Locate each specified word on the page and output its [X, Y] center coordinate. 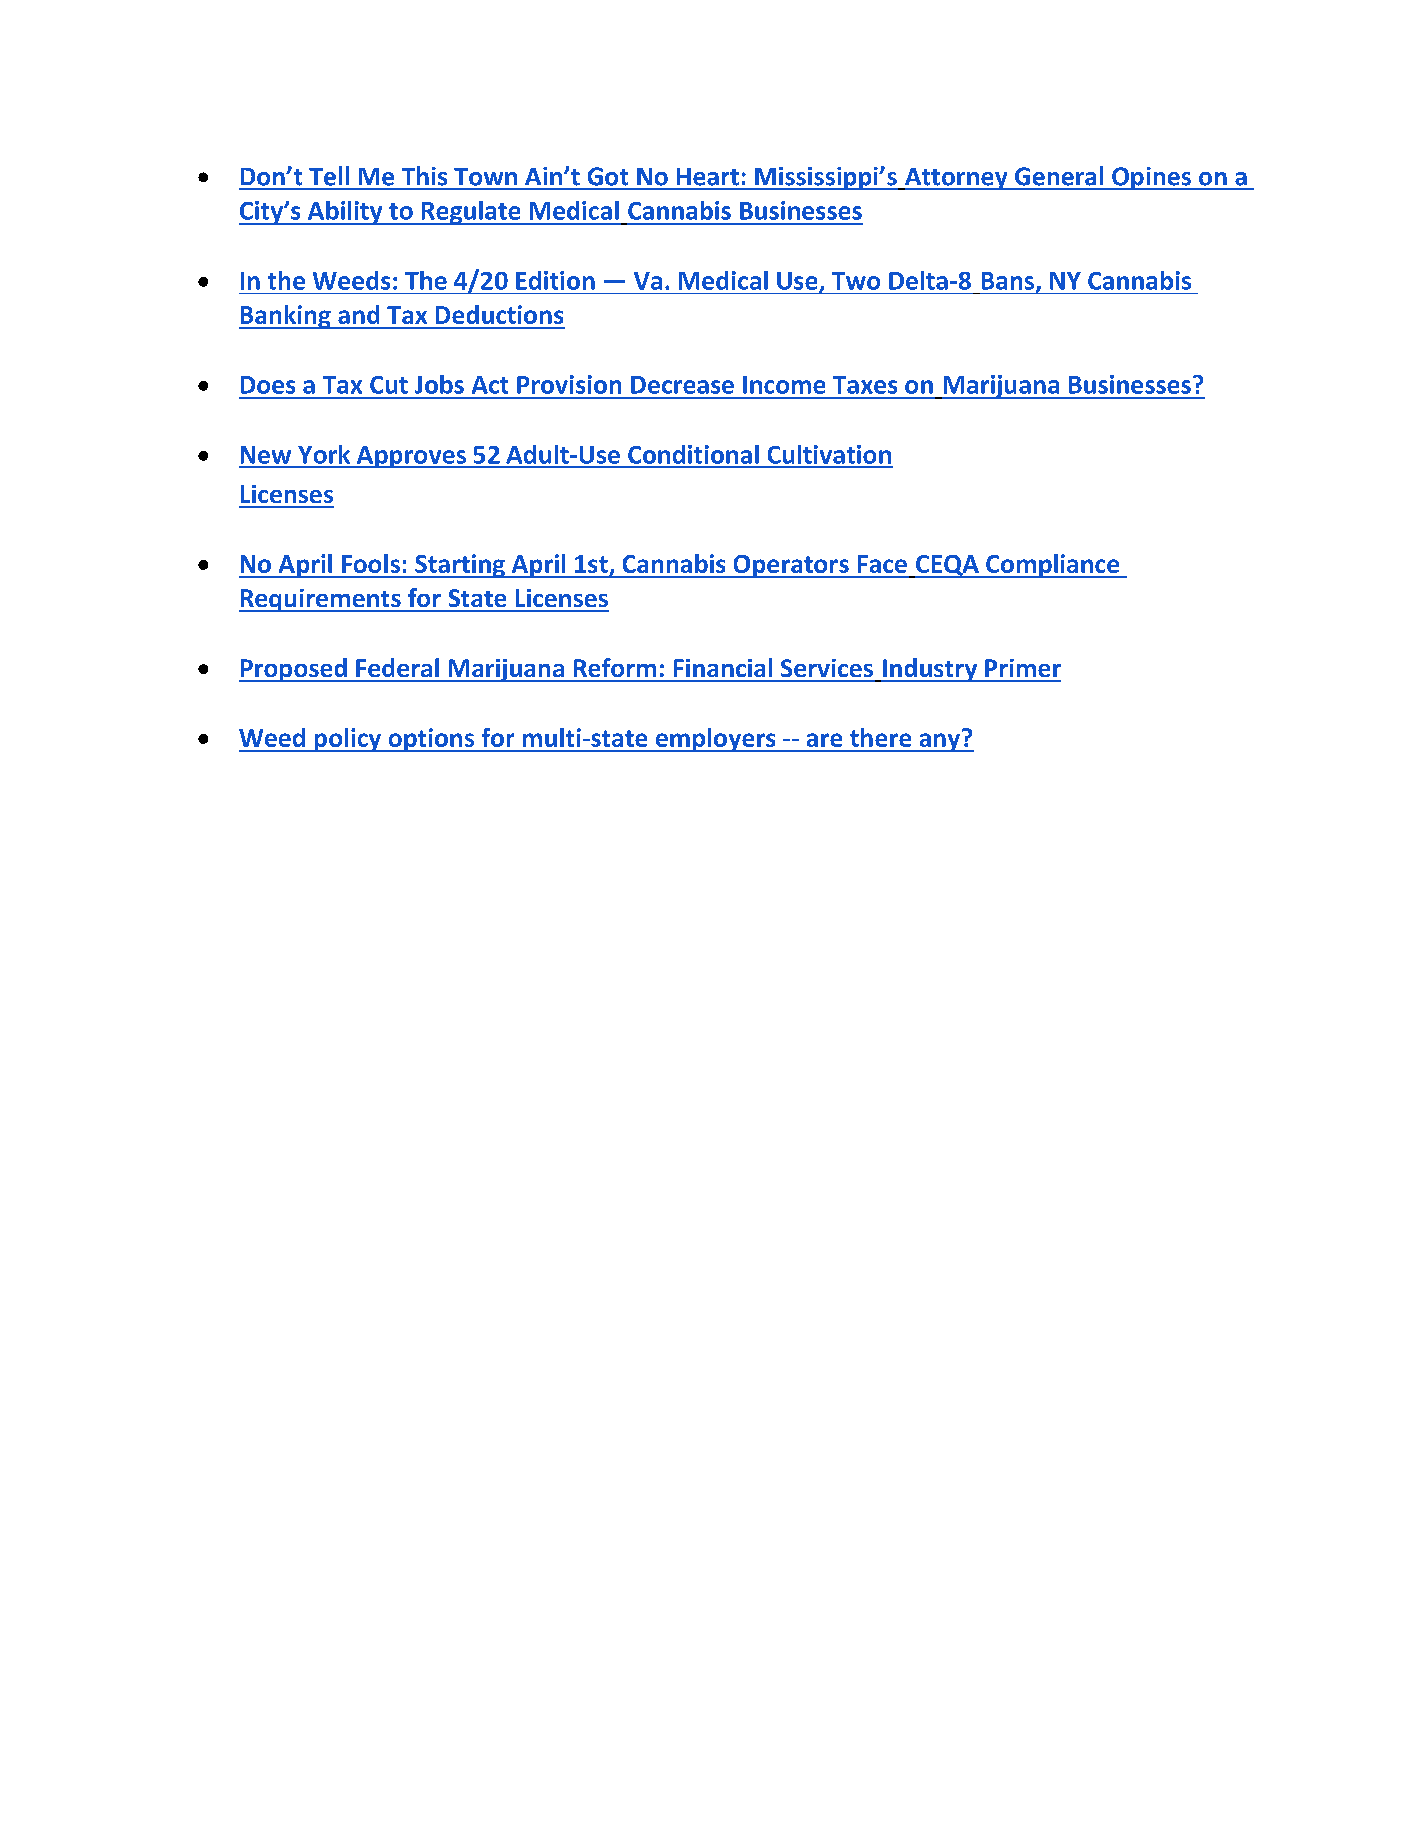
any [940, 741]
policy [348, 740]
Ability [345, 213]
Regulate [471, 213]
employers [715, 740]
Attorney [956, 179]
